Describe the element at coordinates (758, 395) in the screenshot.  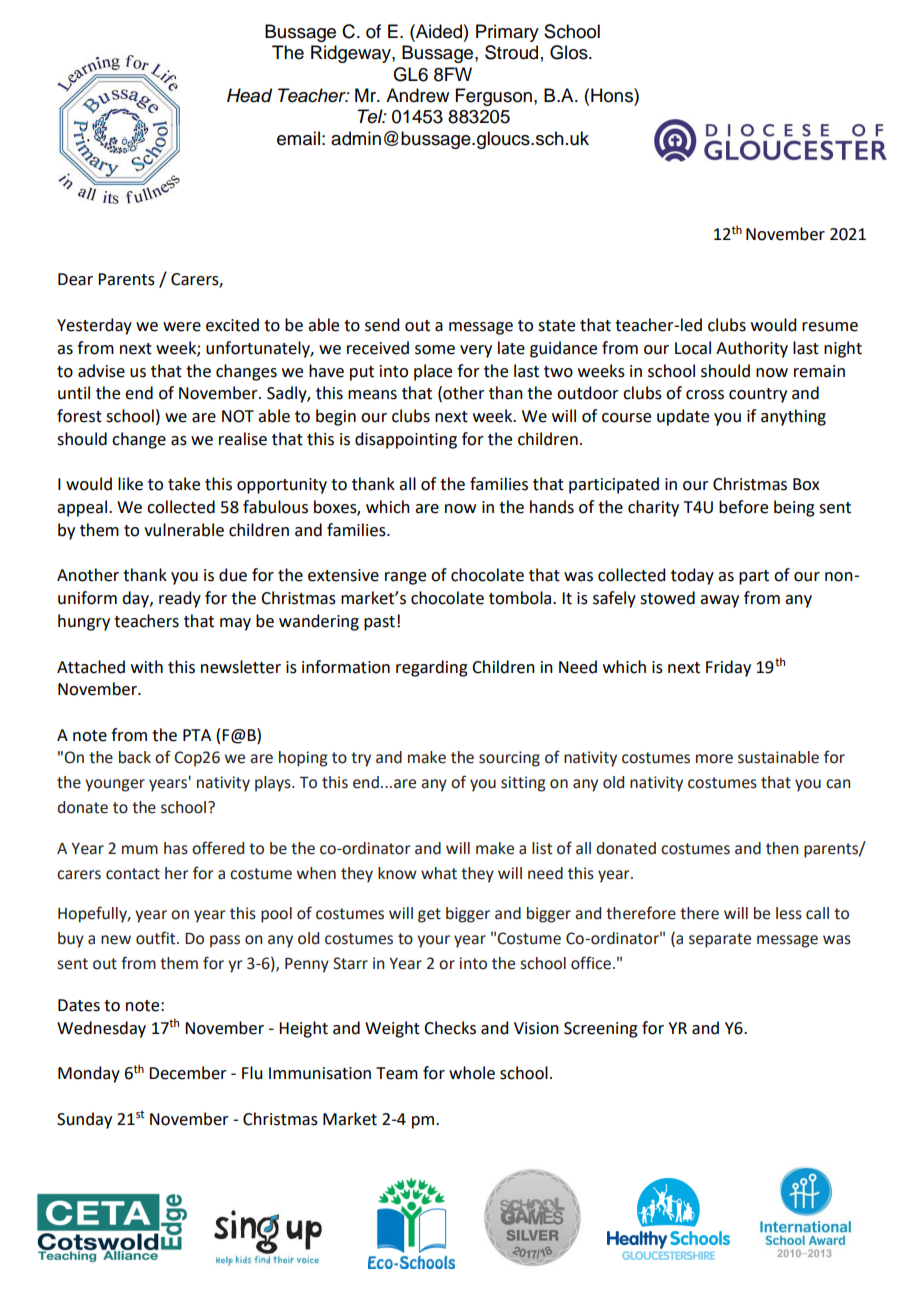
I see `country` at that location.
